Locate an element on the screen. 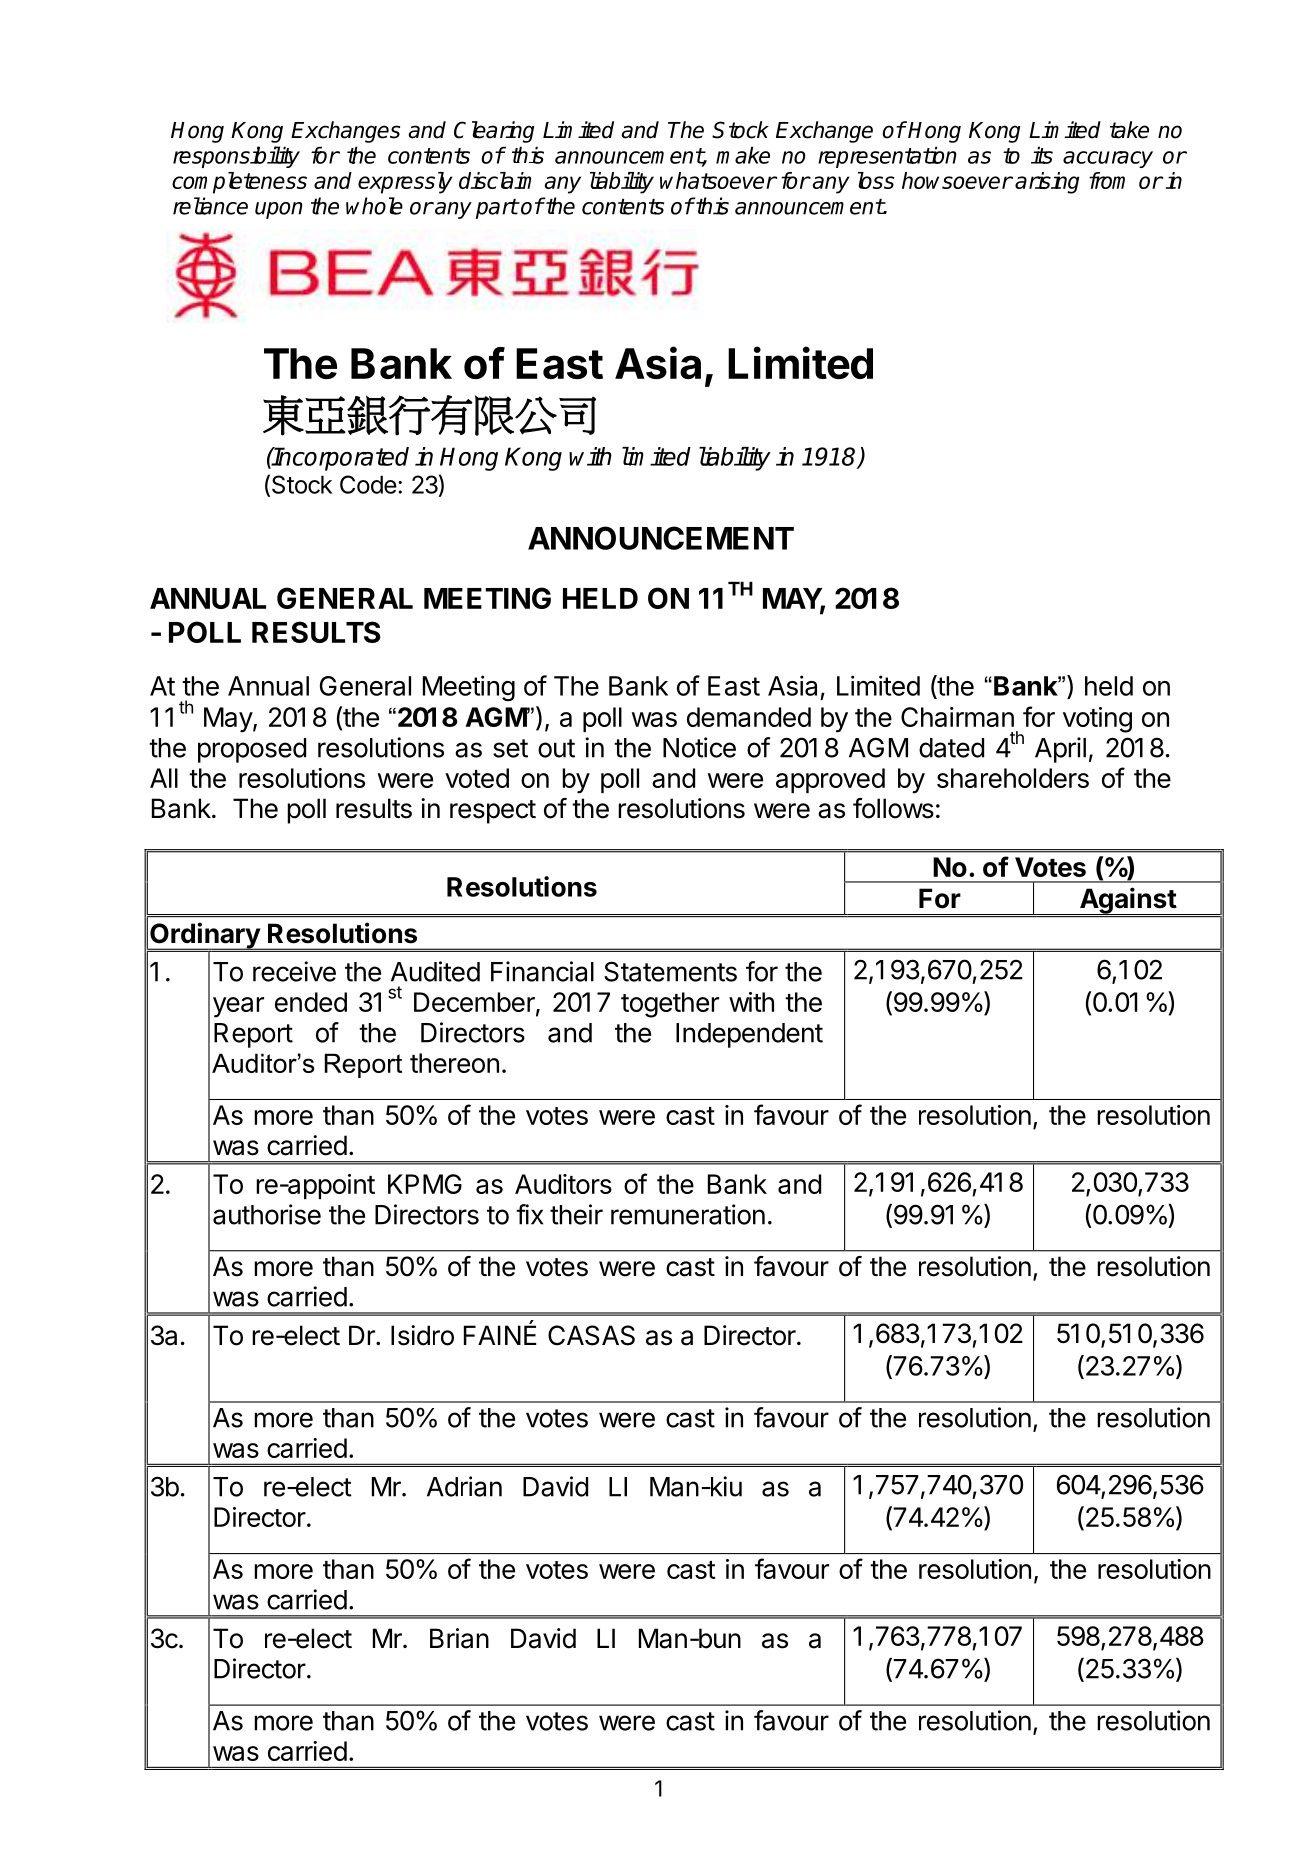 This screenshot has height=1858, width=1314. proposed is located at coordinates (252, 750).
